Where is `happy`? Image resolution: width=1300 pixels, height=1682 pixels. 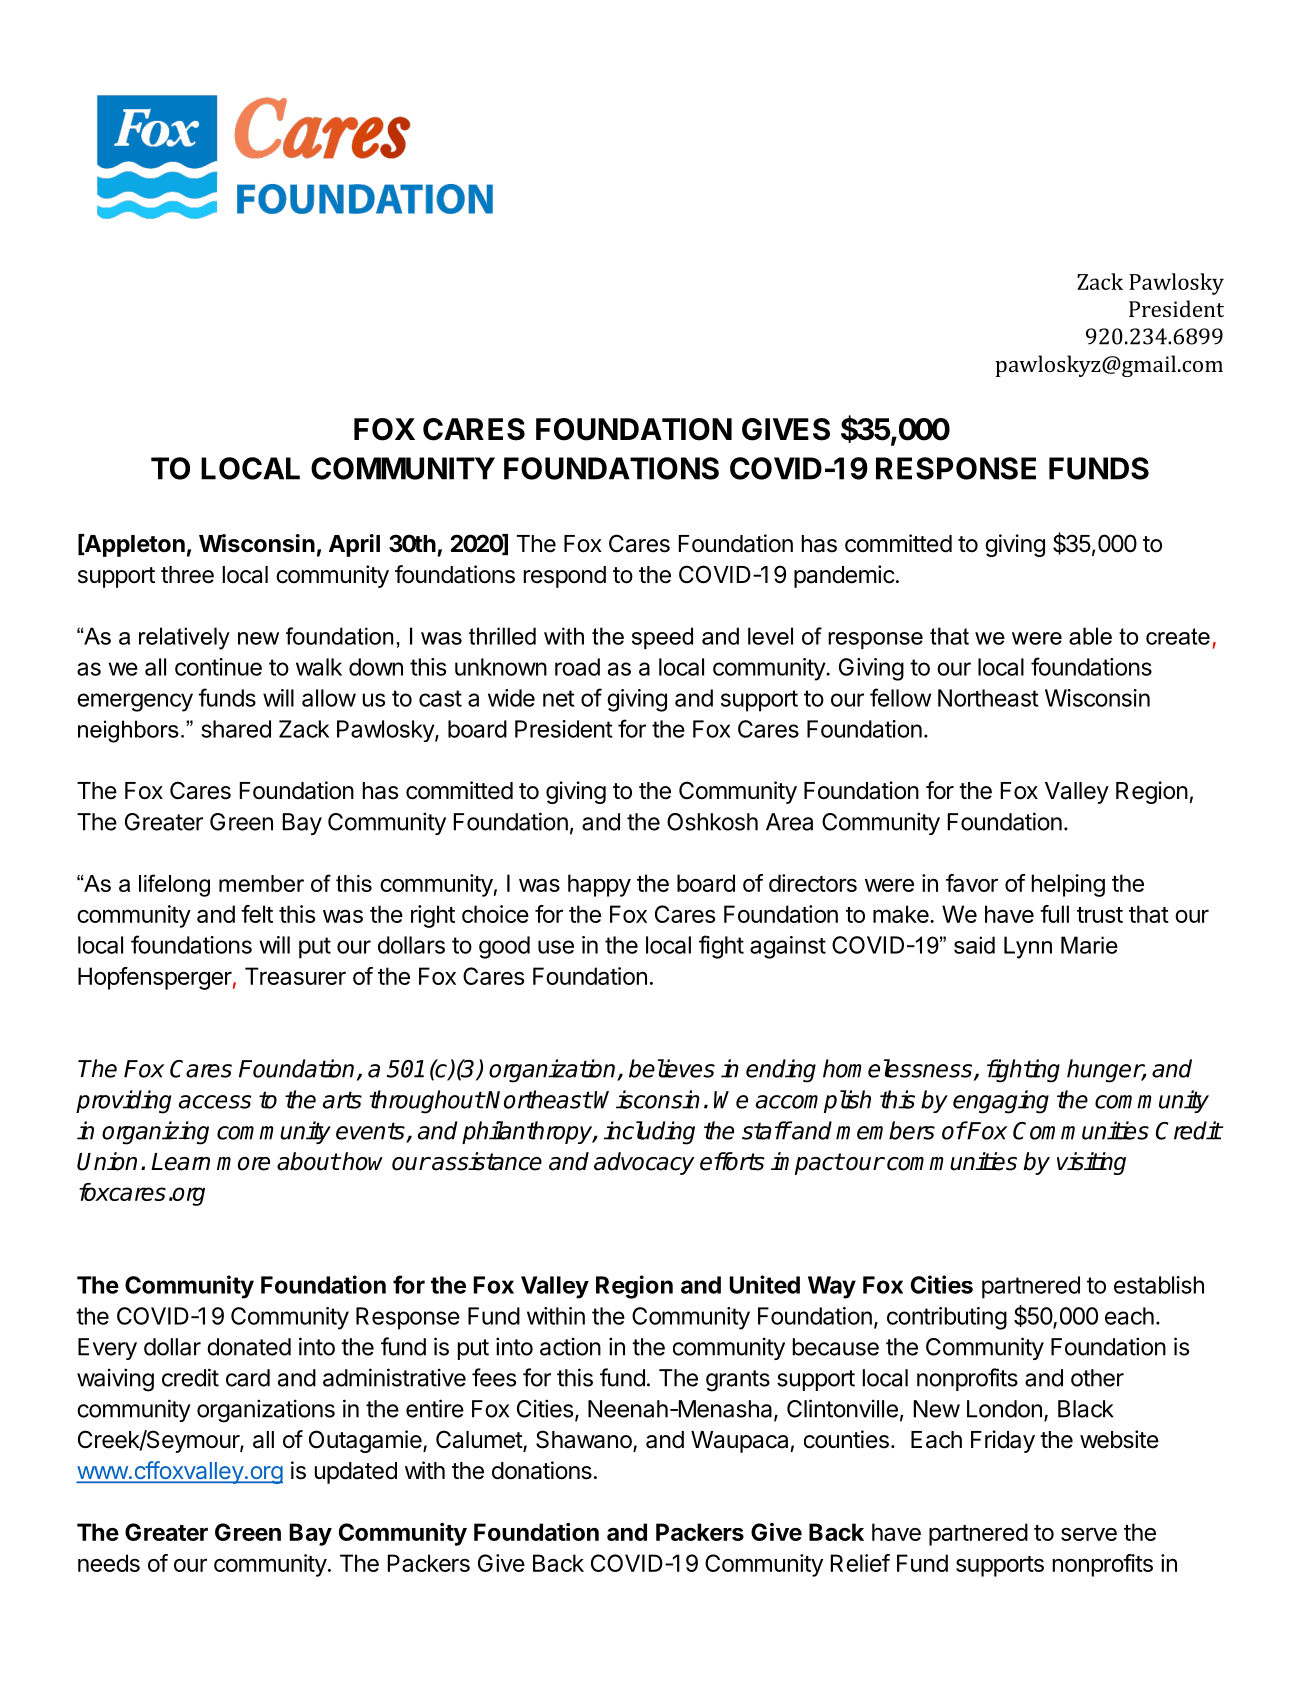
happy is located at coordinates (599, 885).
